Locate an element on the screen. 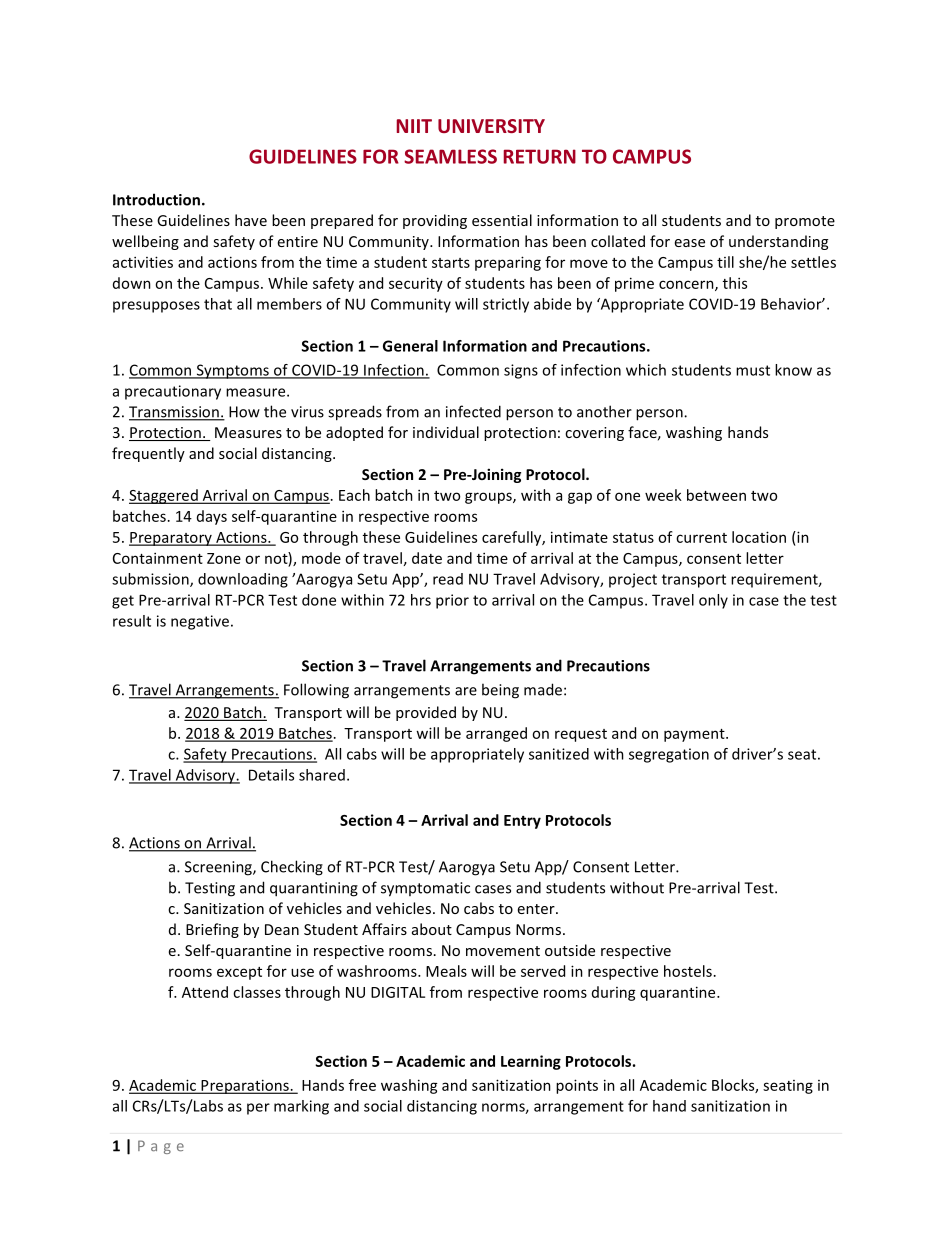 Image resolution: width=952 pixels, height=1233 pixels. Preparations is located at coordinates (245, 1086).
